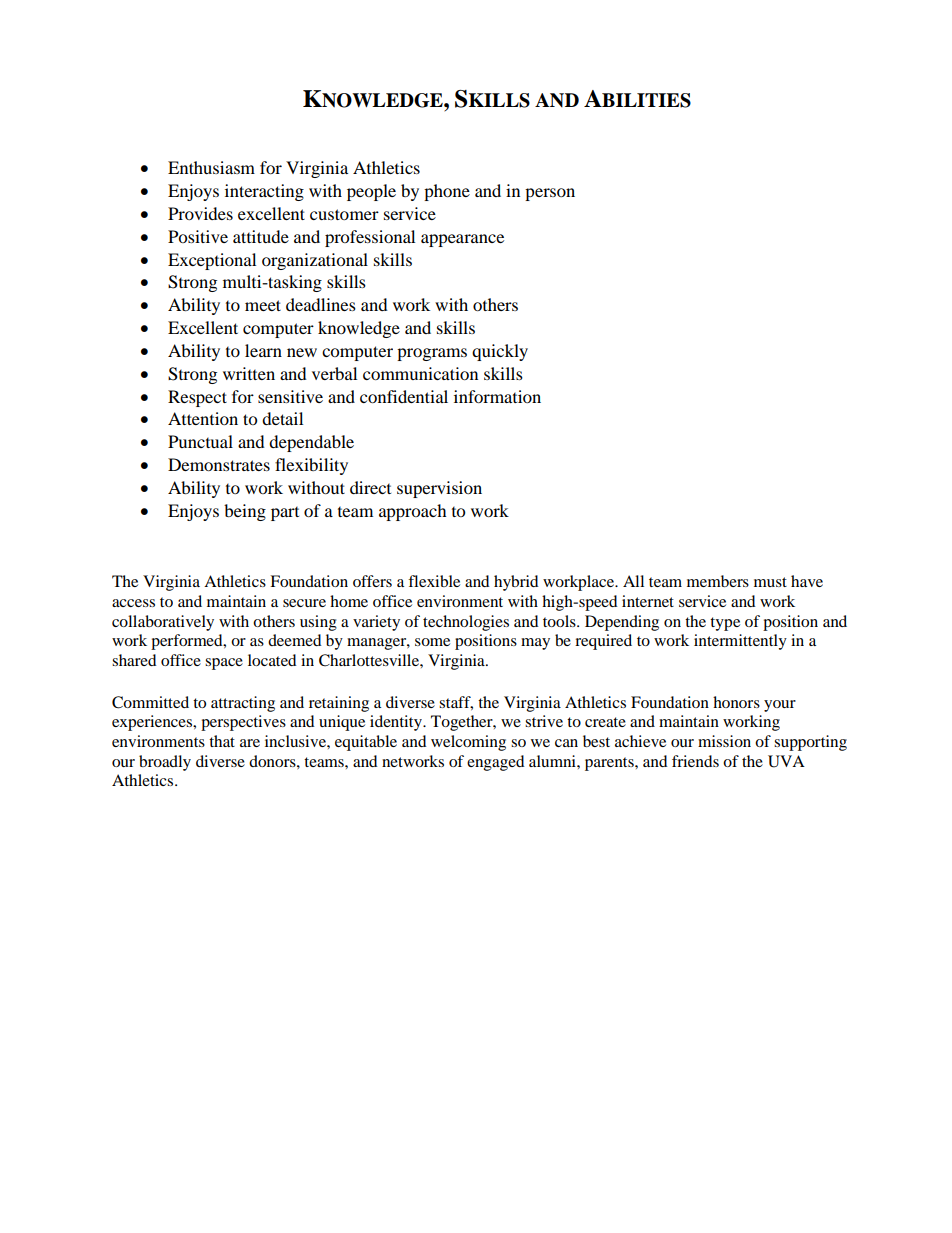 Image resolution: width=952 pixels, height=1233 pixels. I want to click on Demonstrates, so click(219, 464).
